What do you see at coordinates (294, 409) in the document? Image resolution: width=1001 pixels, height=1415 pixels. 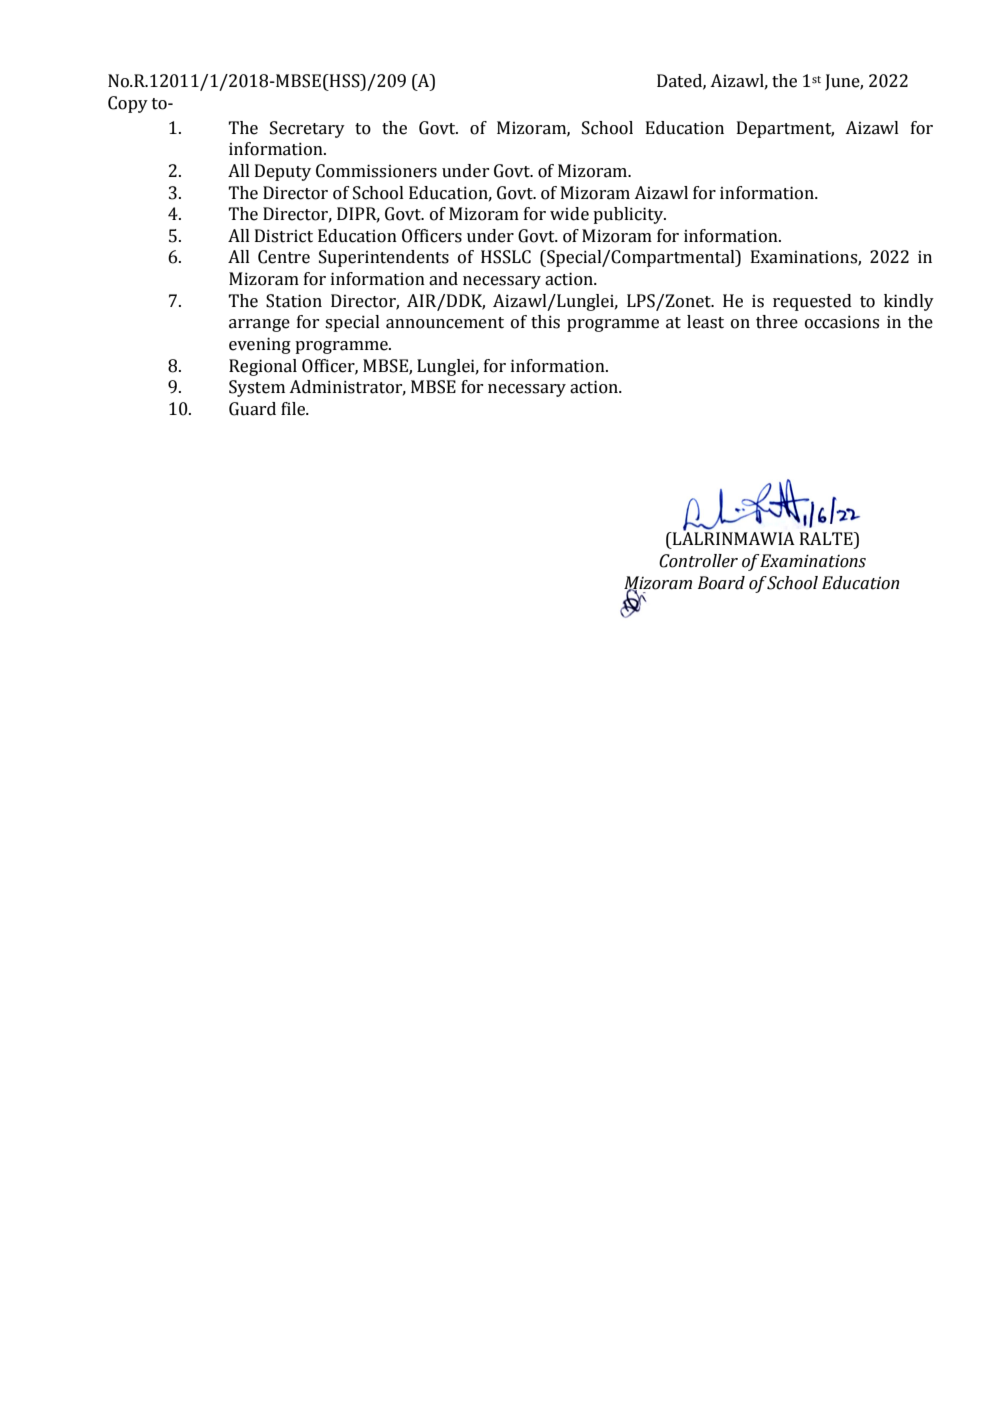 I see `file` at bounding box center [294, 409].
